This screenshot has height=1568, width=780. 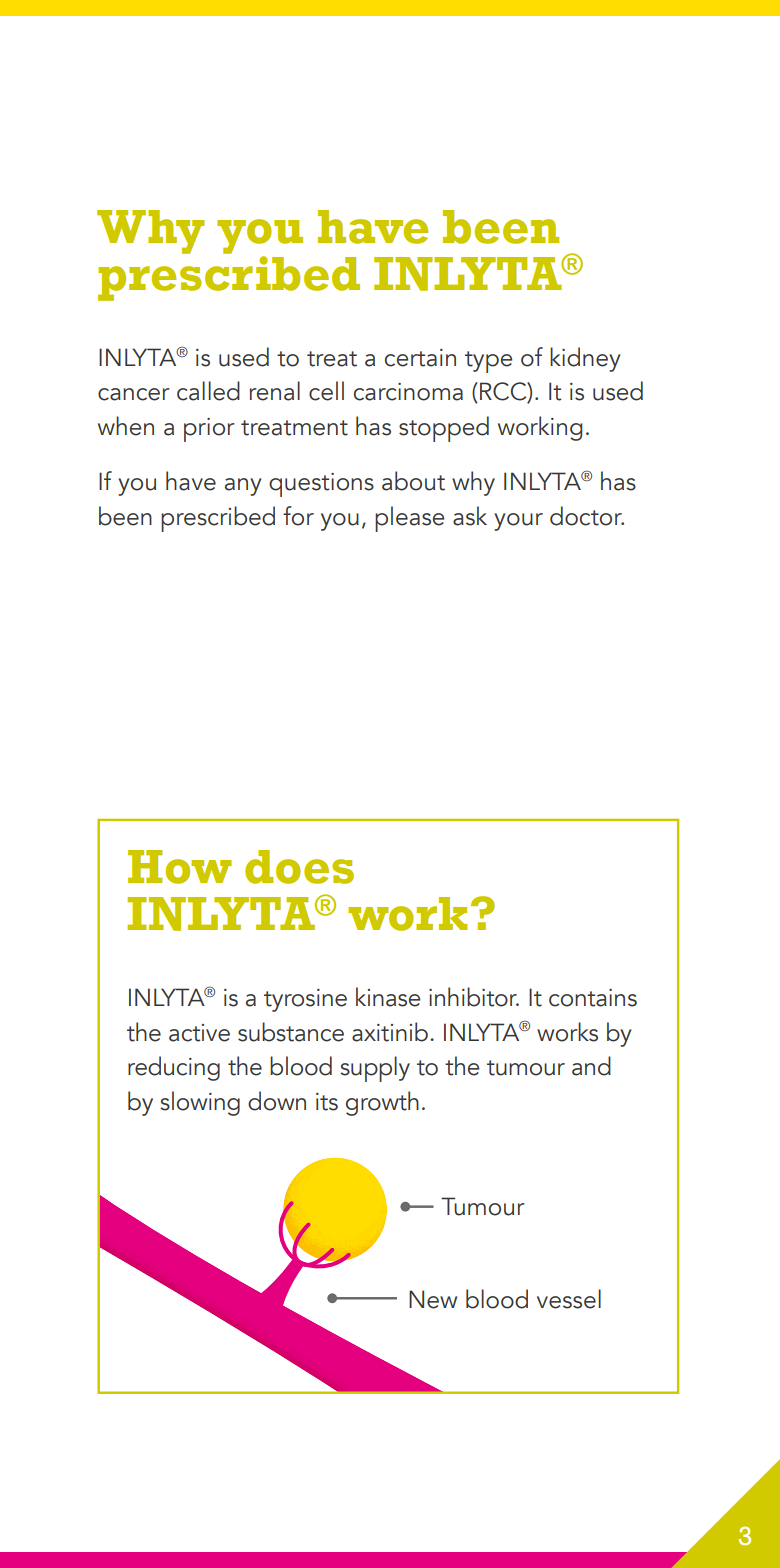 I want to click on called, so click(x=208, y=391).
